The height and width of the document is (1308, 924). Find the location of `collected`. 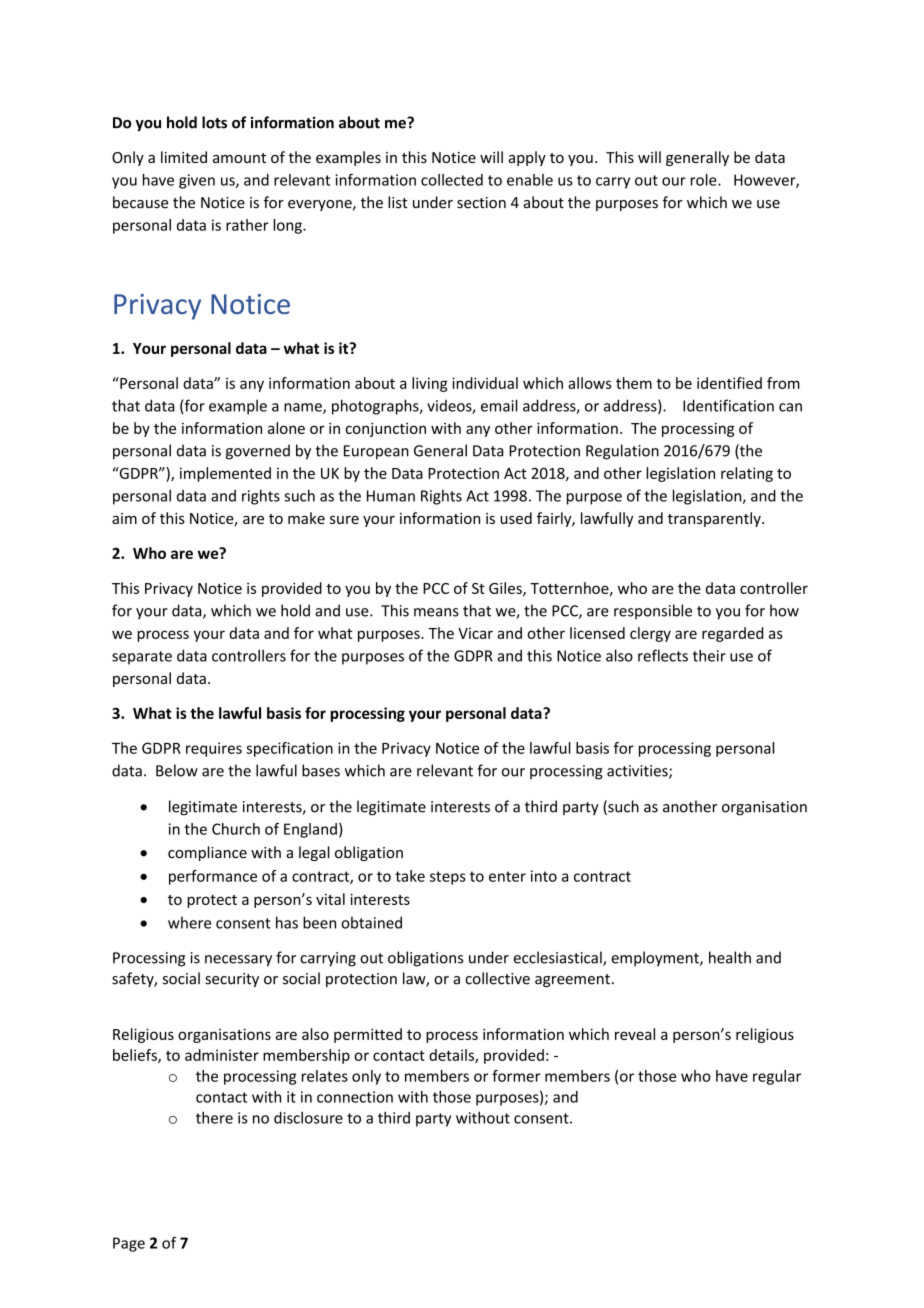

collected is located at coordinates (452, 180).
